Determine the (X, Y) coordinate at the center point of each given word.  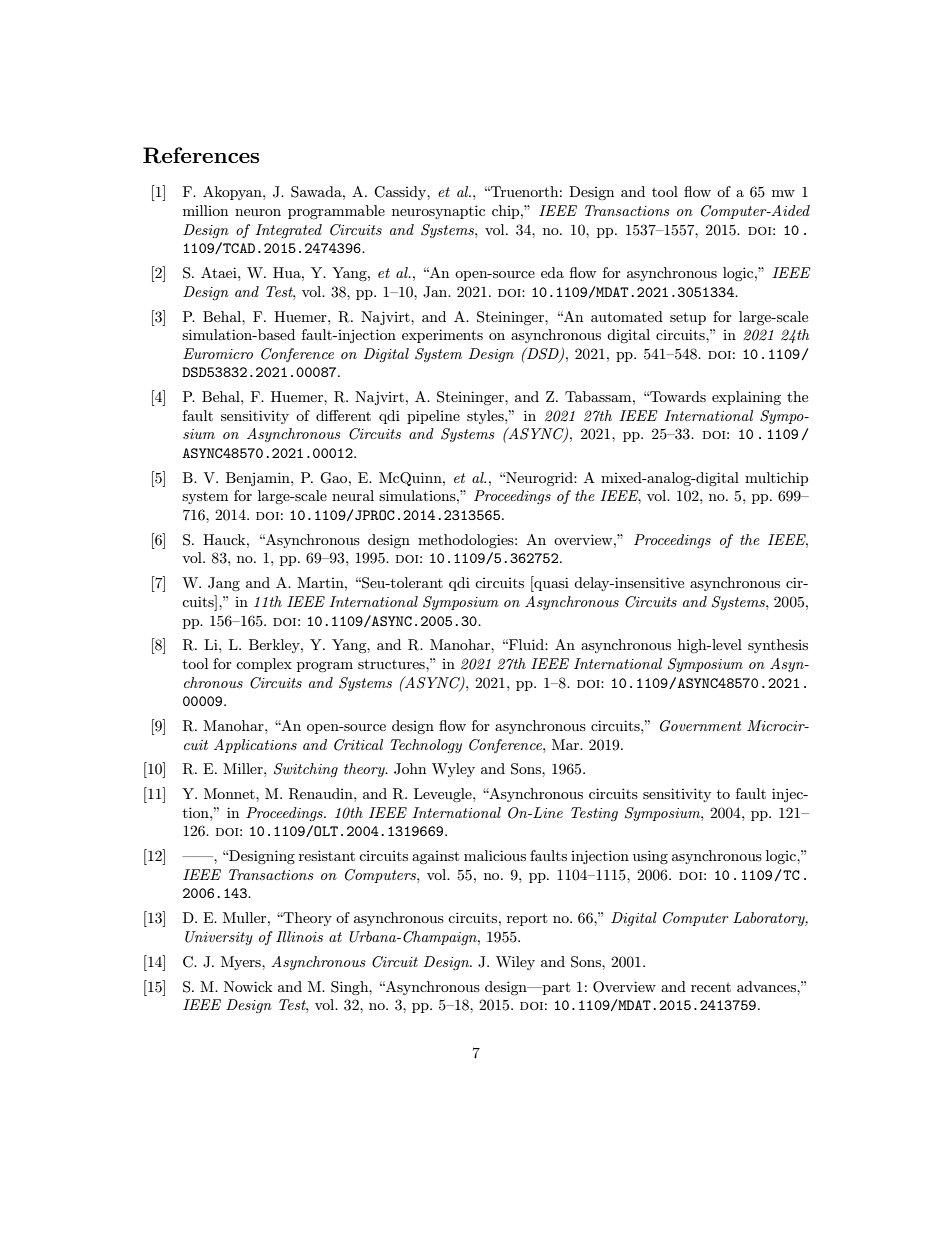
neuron (258, 212)
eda (552, 272)
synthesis (778, 646)
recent (711, 987)
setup (688, 318)
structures (392, 664)
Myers (242, 963)
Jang (224, 584)
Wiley (515, 963)
